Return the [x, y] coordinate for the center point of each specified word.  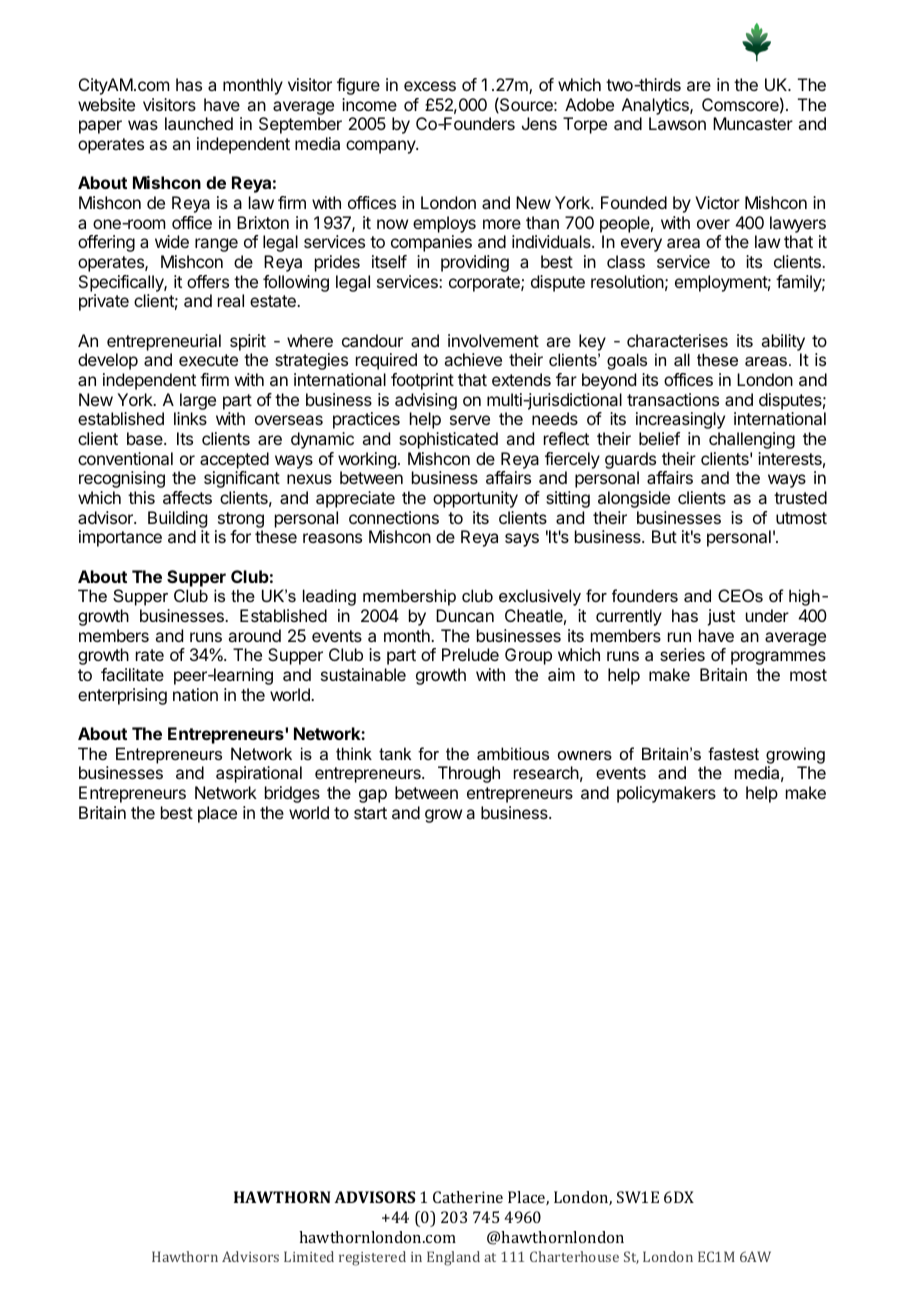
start [370, 813]
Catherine [468, 1197]
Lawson [677, 123]
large [198, 401]
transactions [673, 399]
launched [199, 123]
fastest [733, 753]
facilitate [132, 674]
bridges [292, 794]
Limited [309, 1256]
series [682, 654]
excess [430, 86]
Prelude [470, 654]
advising [426, 401]
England [453, 1258]
